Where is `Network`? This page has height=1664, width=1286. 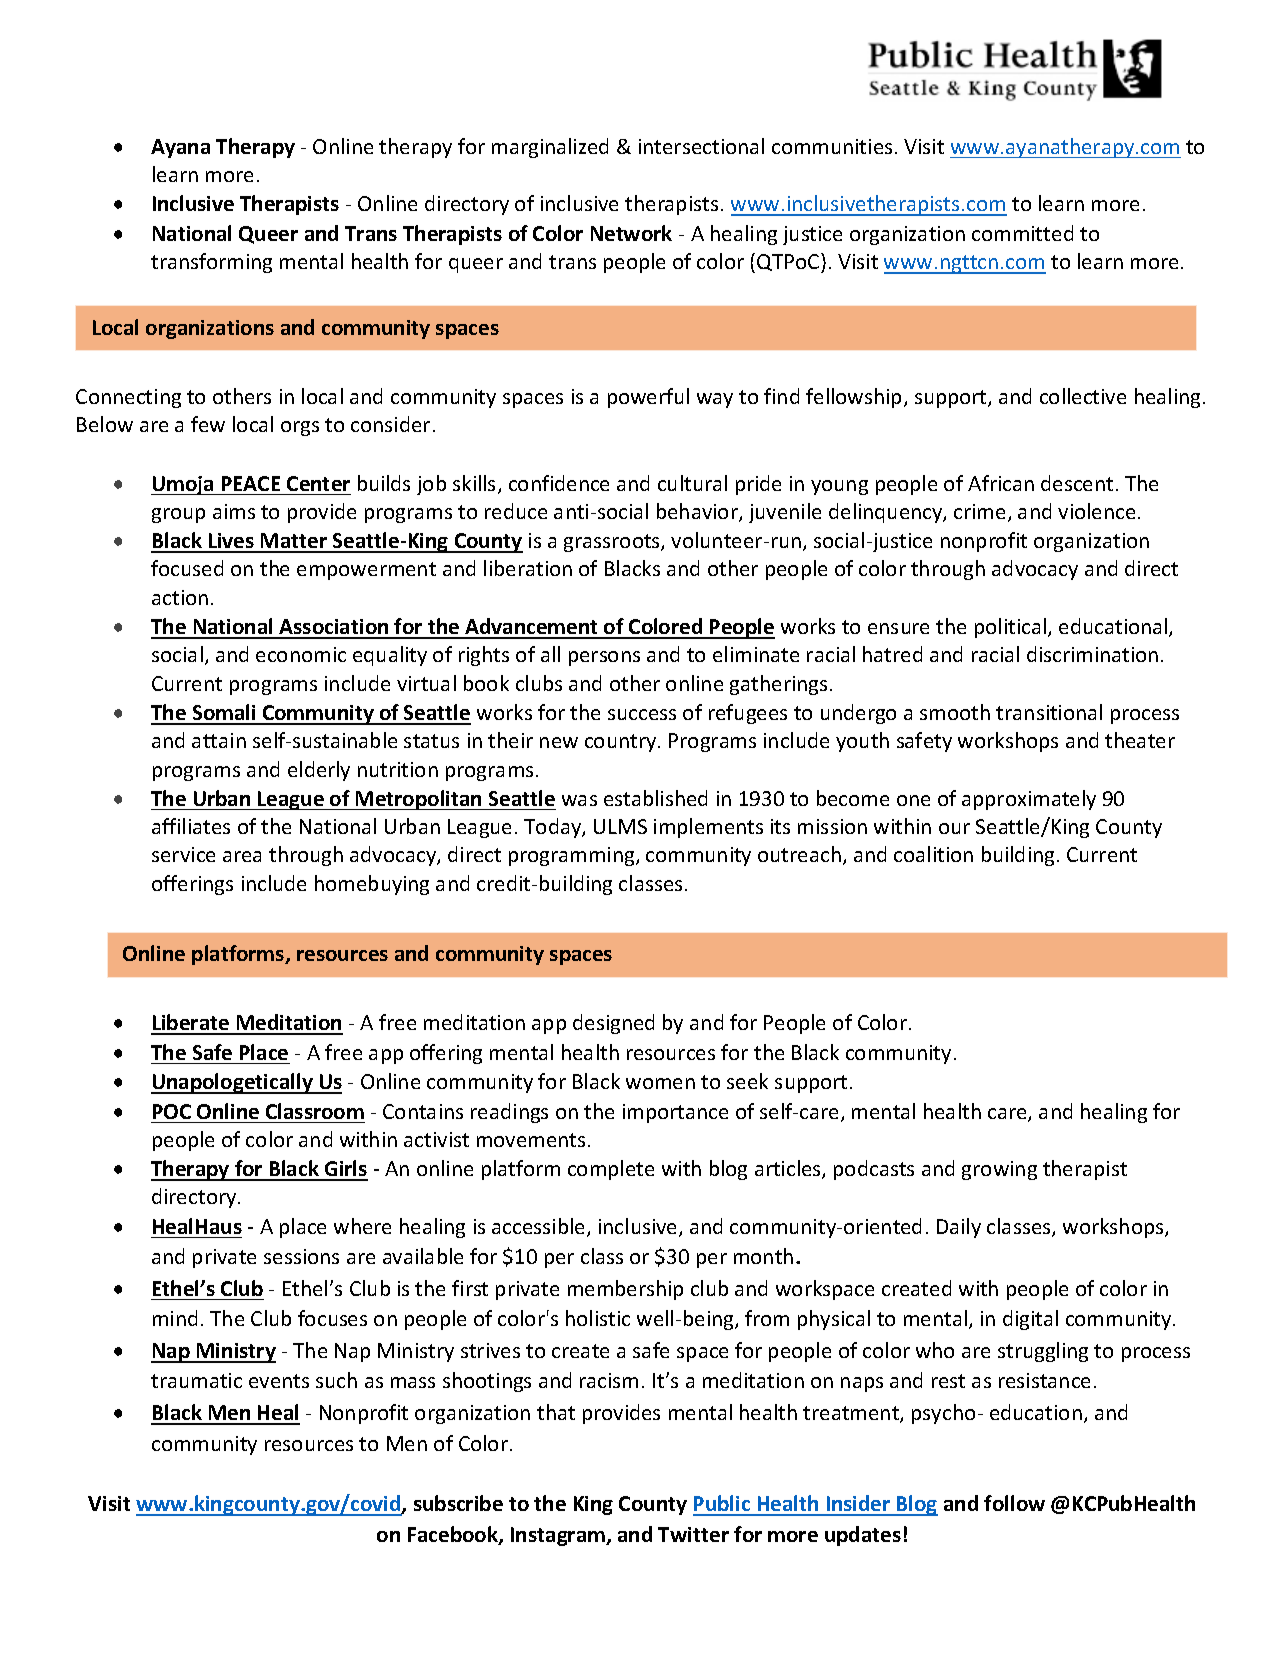
Network is located at coordinates (631, 233).
